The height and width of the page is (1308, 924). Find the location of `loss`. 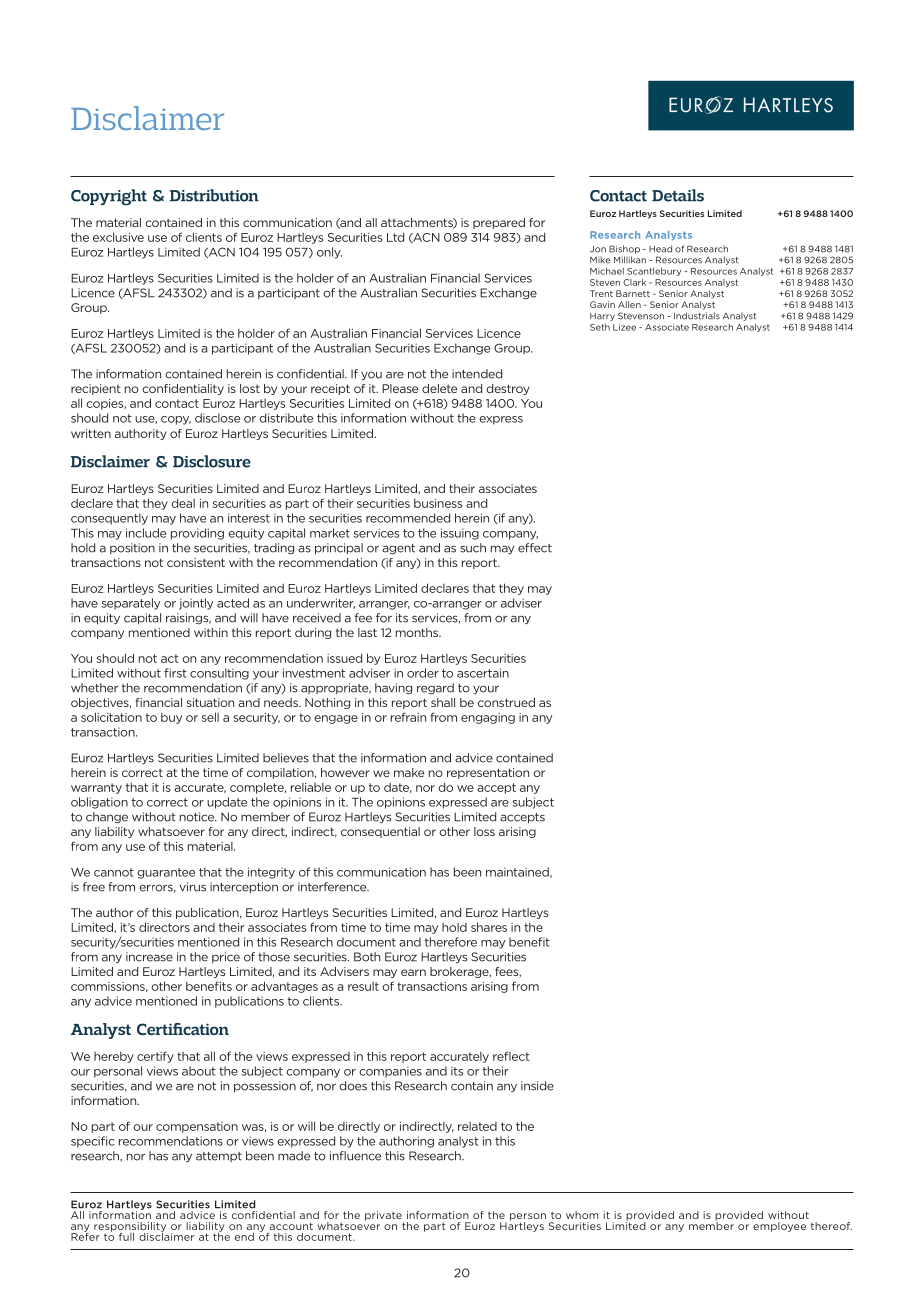

loss is located at coordinates (484, 831).
